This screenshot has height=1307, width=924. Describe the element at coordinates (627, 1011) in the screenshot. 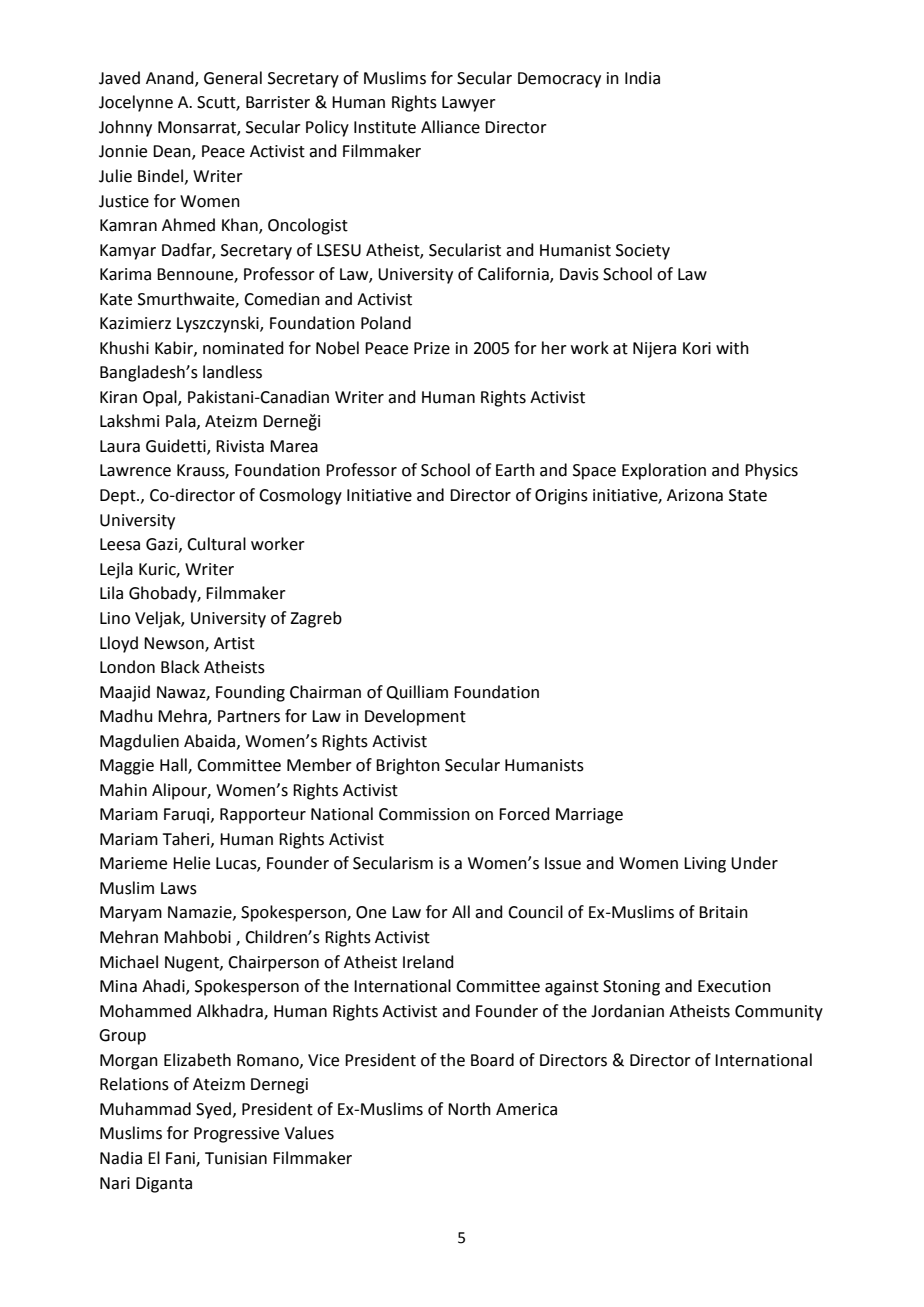

I see `Jordanian` at that location.
